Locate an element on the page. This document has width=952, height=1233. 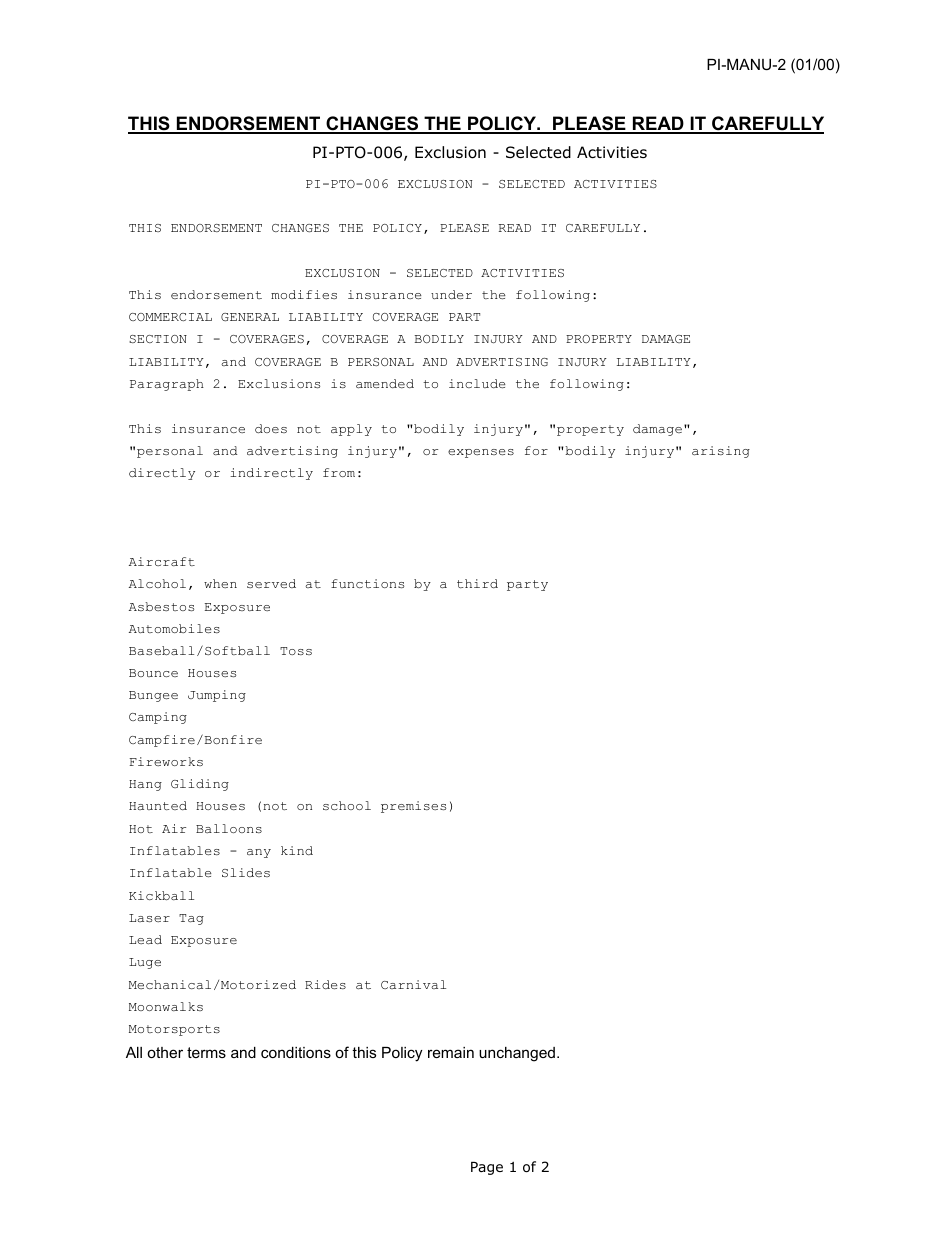
terms is located at coordinates (206, 1052).
